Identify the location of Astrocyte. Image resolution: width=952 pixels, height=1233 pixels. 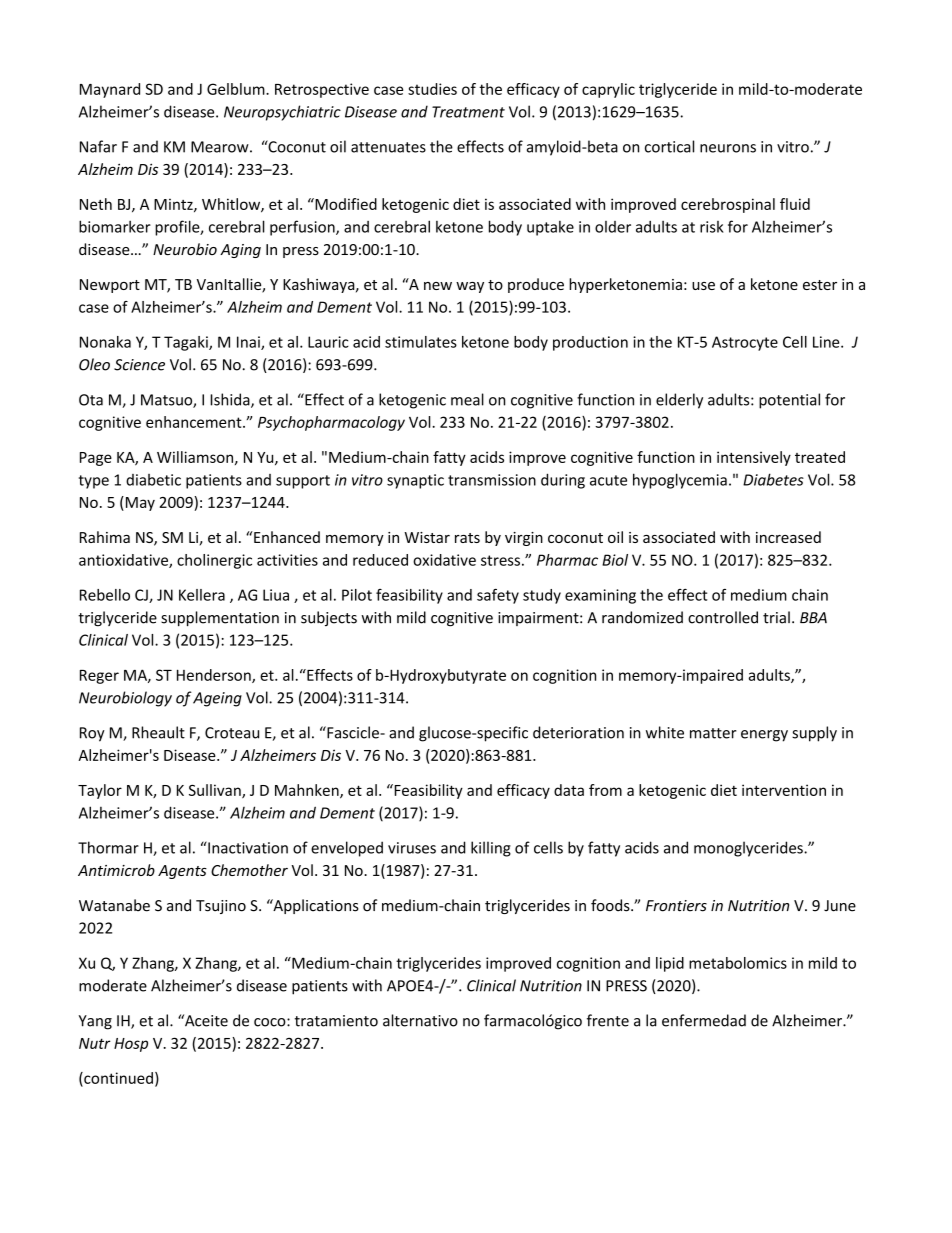
(745, 343).
